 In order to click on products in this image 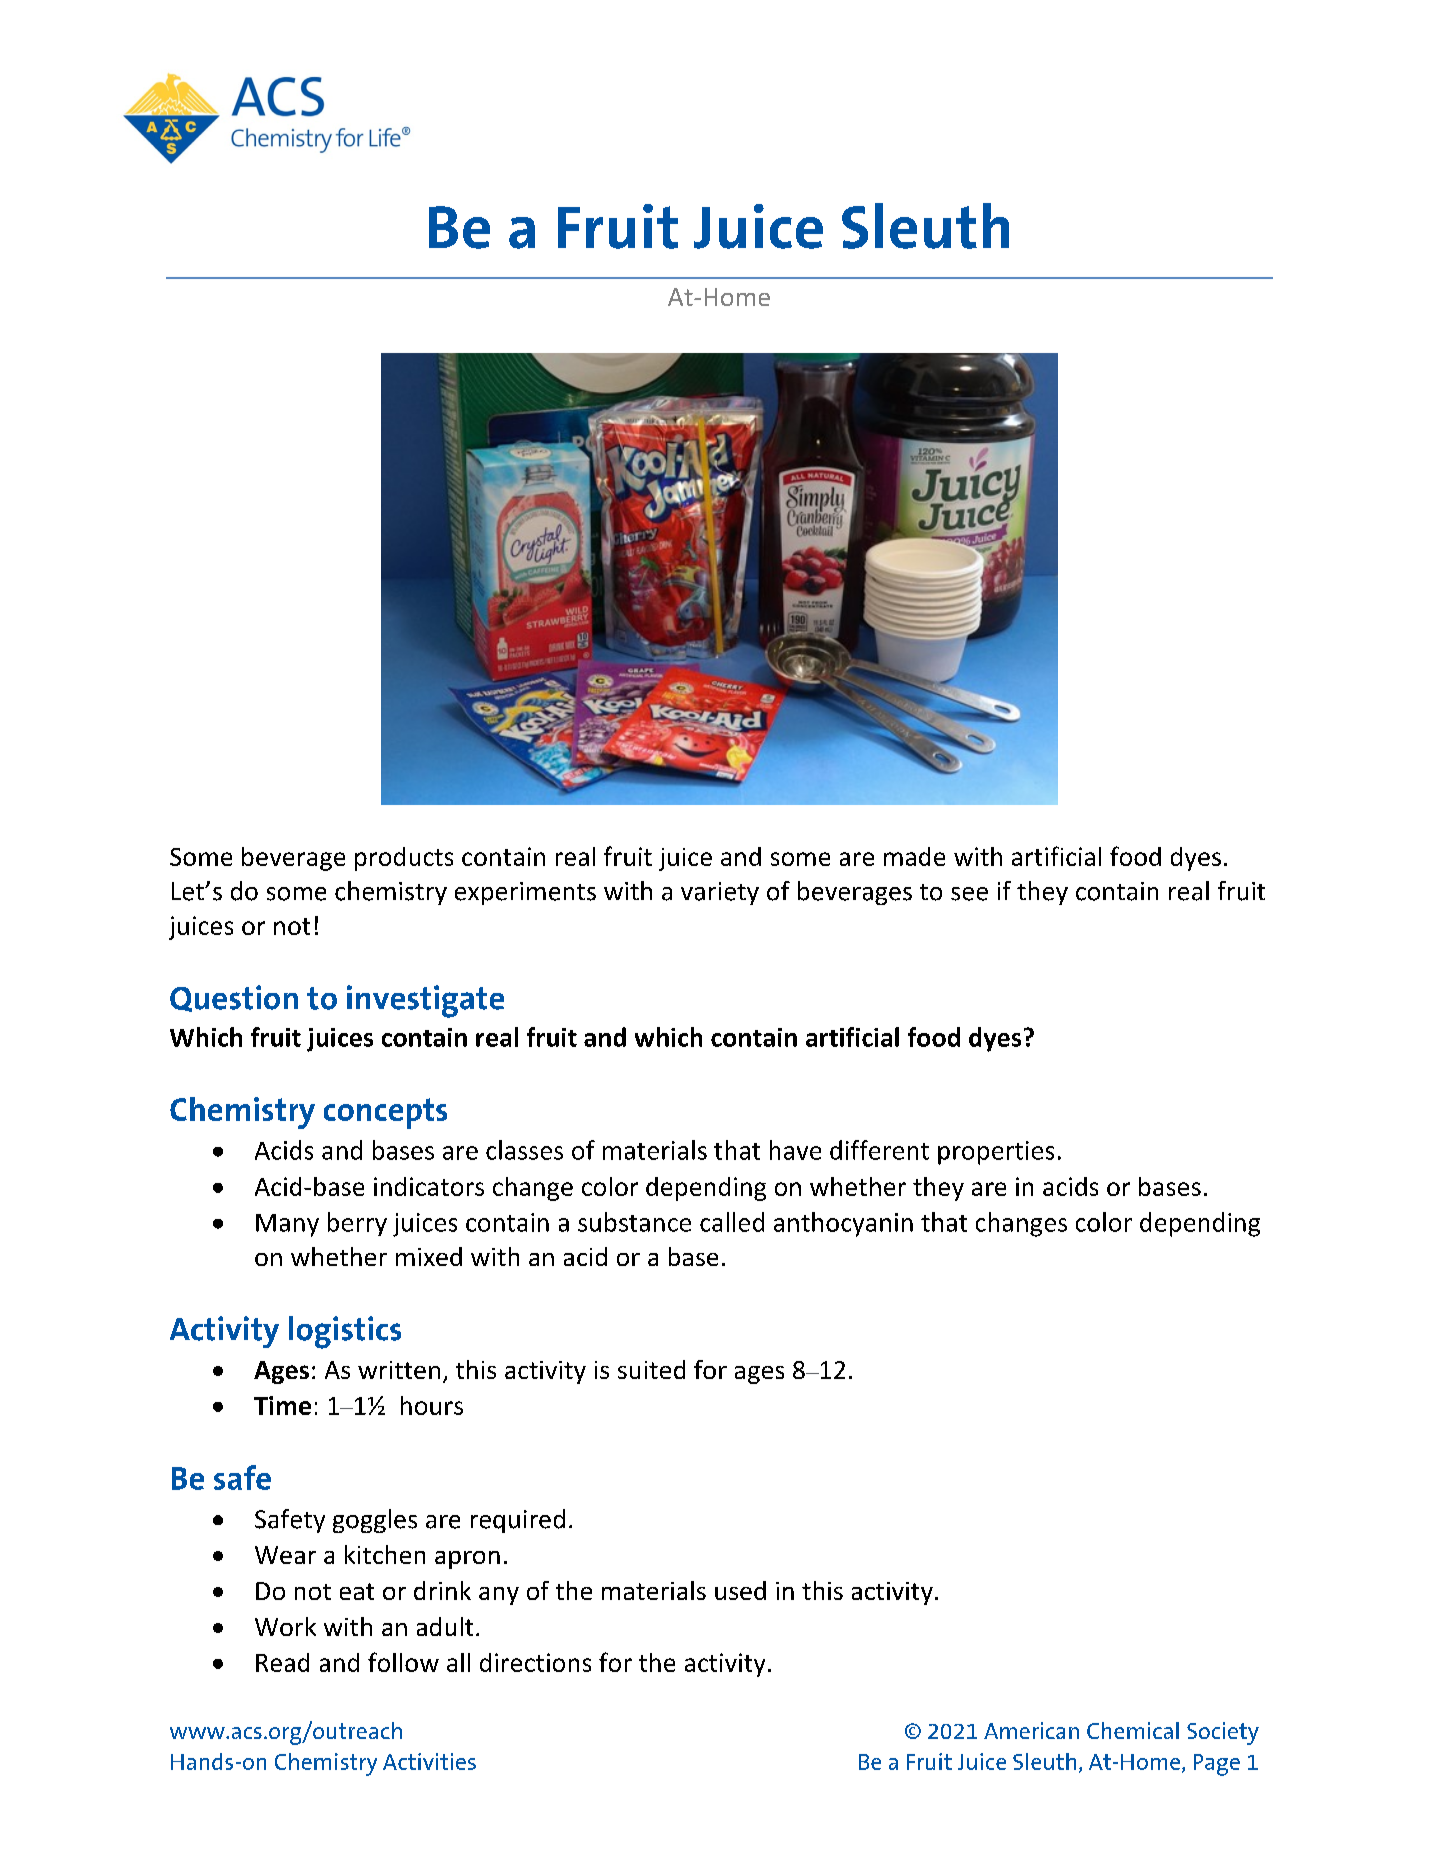, I will do `click(404, 859)`.
